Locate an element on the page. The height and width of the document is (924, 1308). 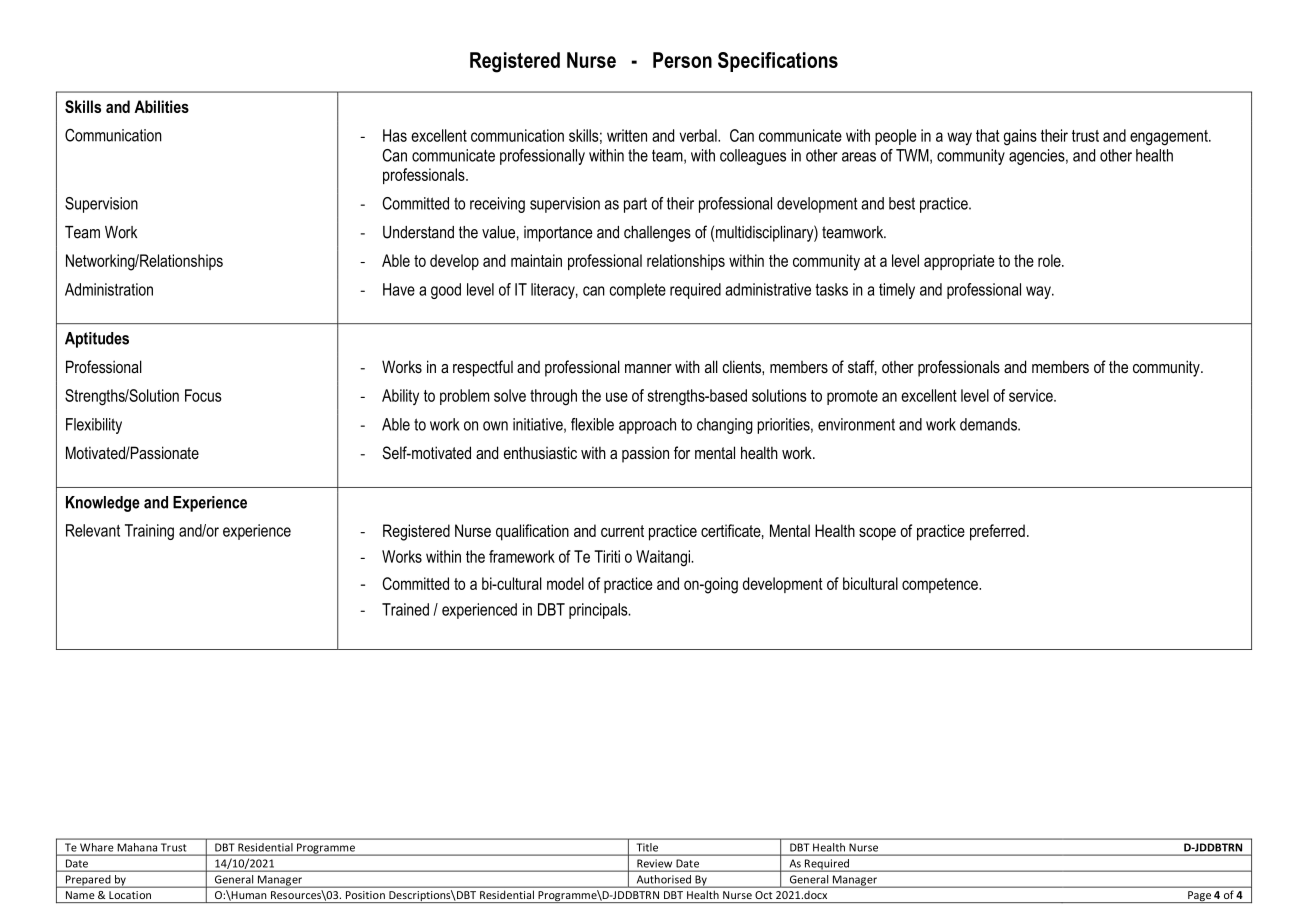
Page is located at coordinates (1199, 897).
